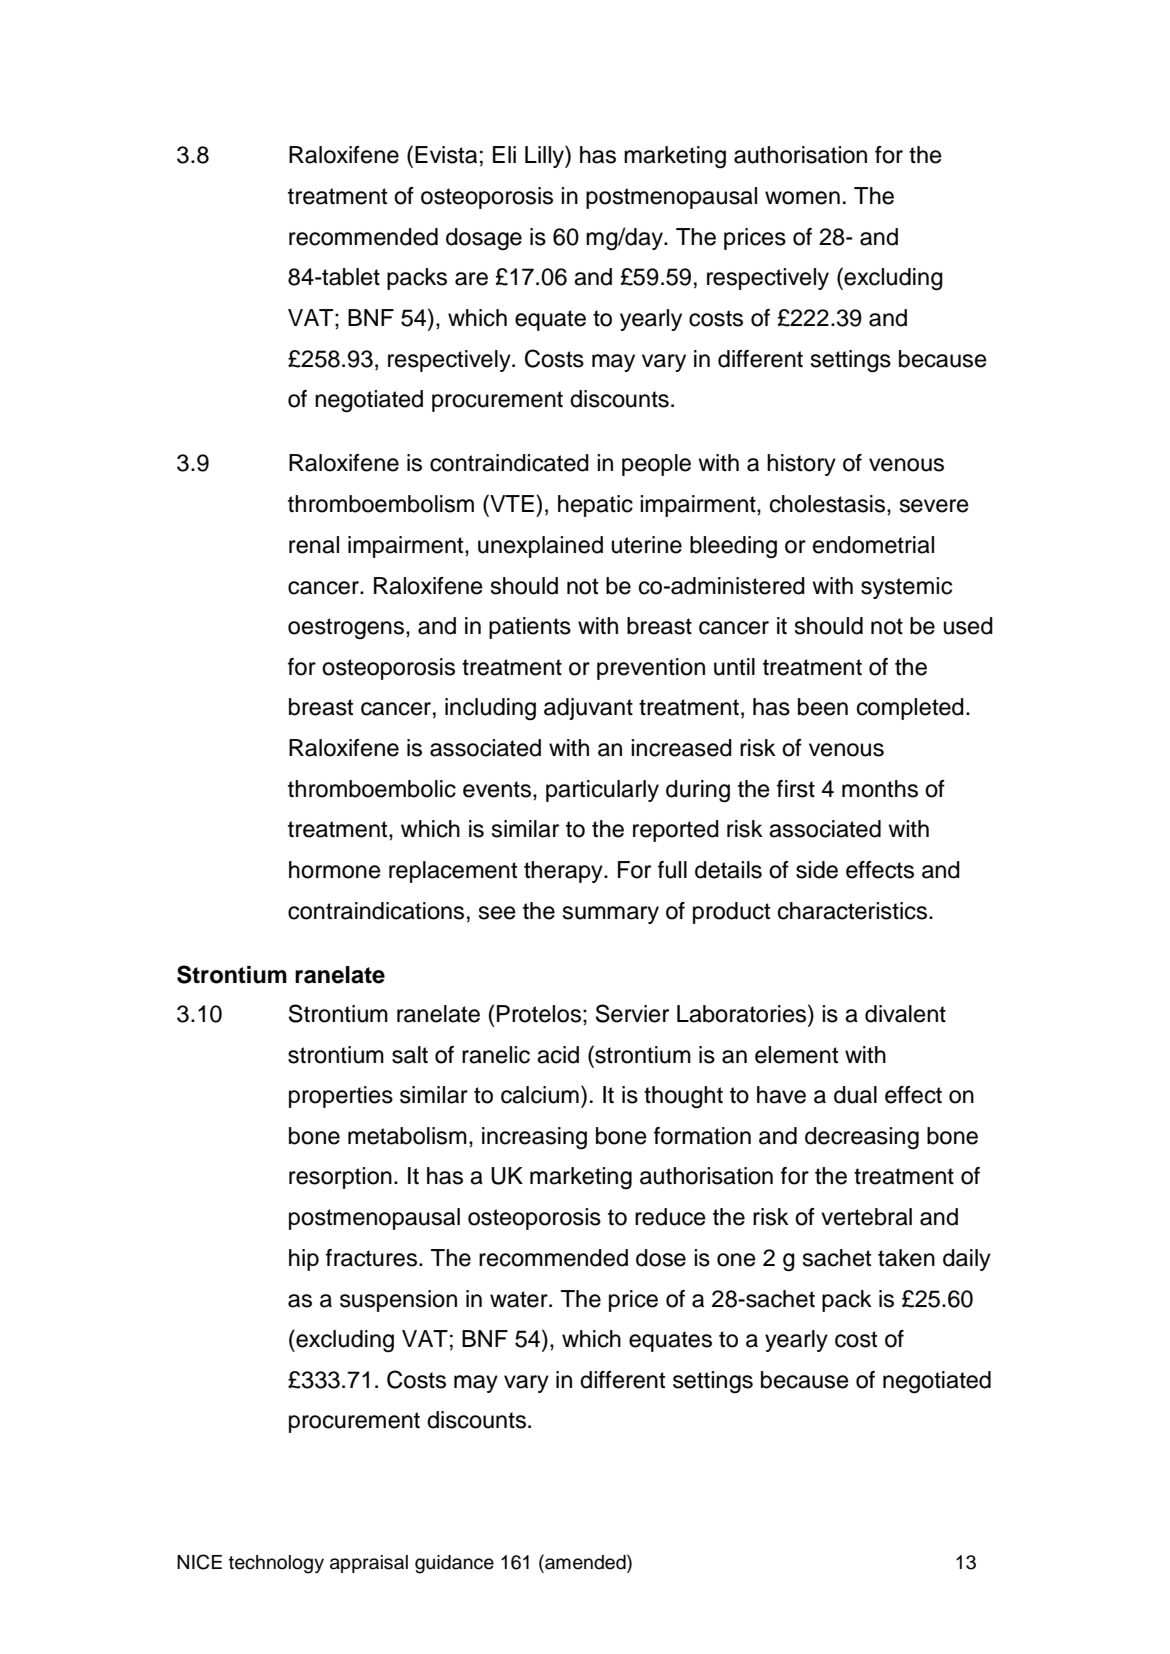 The image size is (1170, 1654). What do you see at coordinates (335, 870) in the screenshot?
I see `hormone` at bounding box center [335, 870].
